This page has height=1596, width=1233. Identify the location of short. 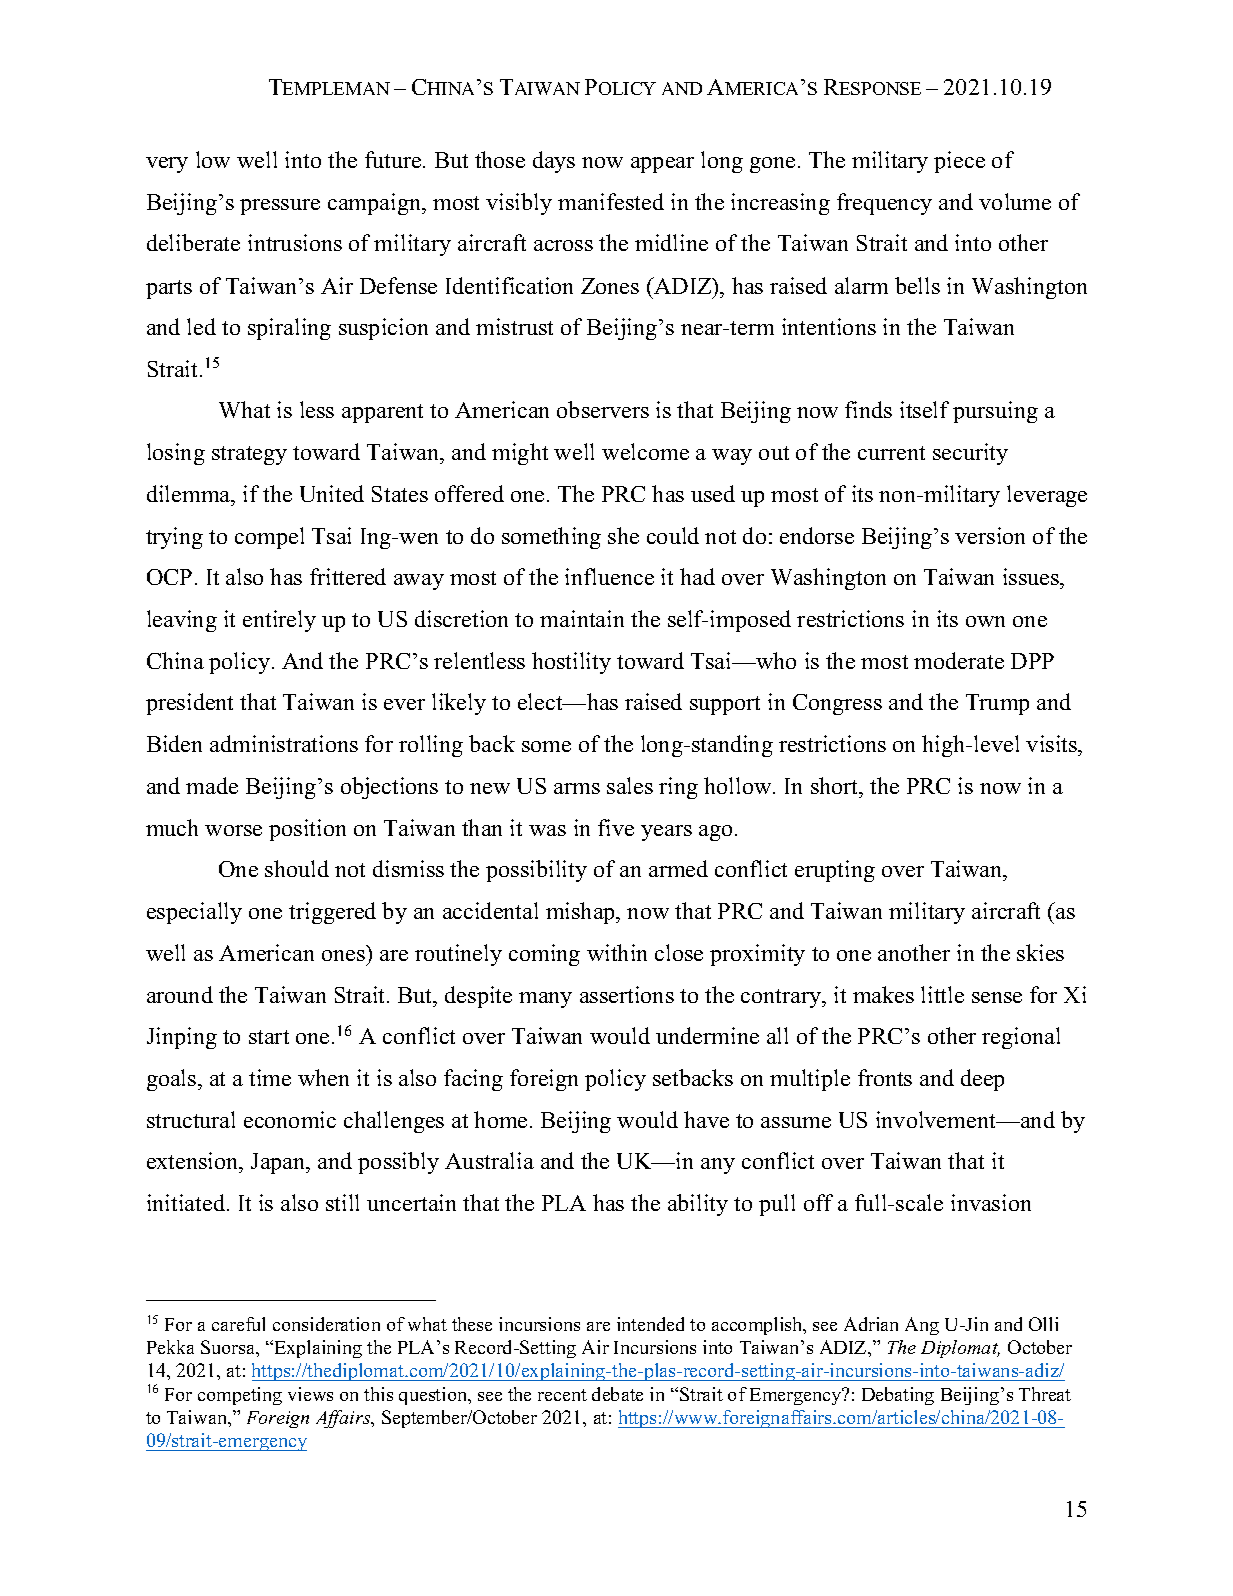
(836, 785).
